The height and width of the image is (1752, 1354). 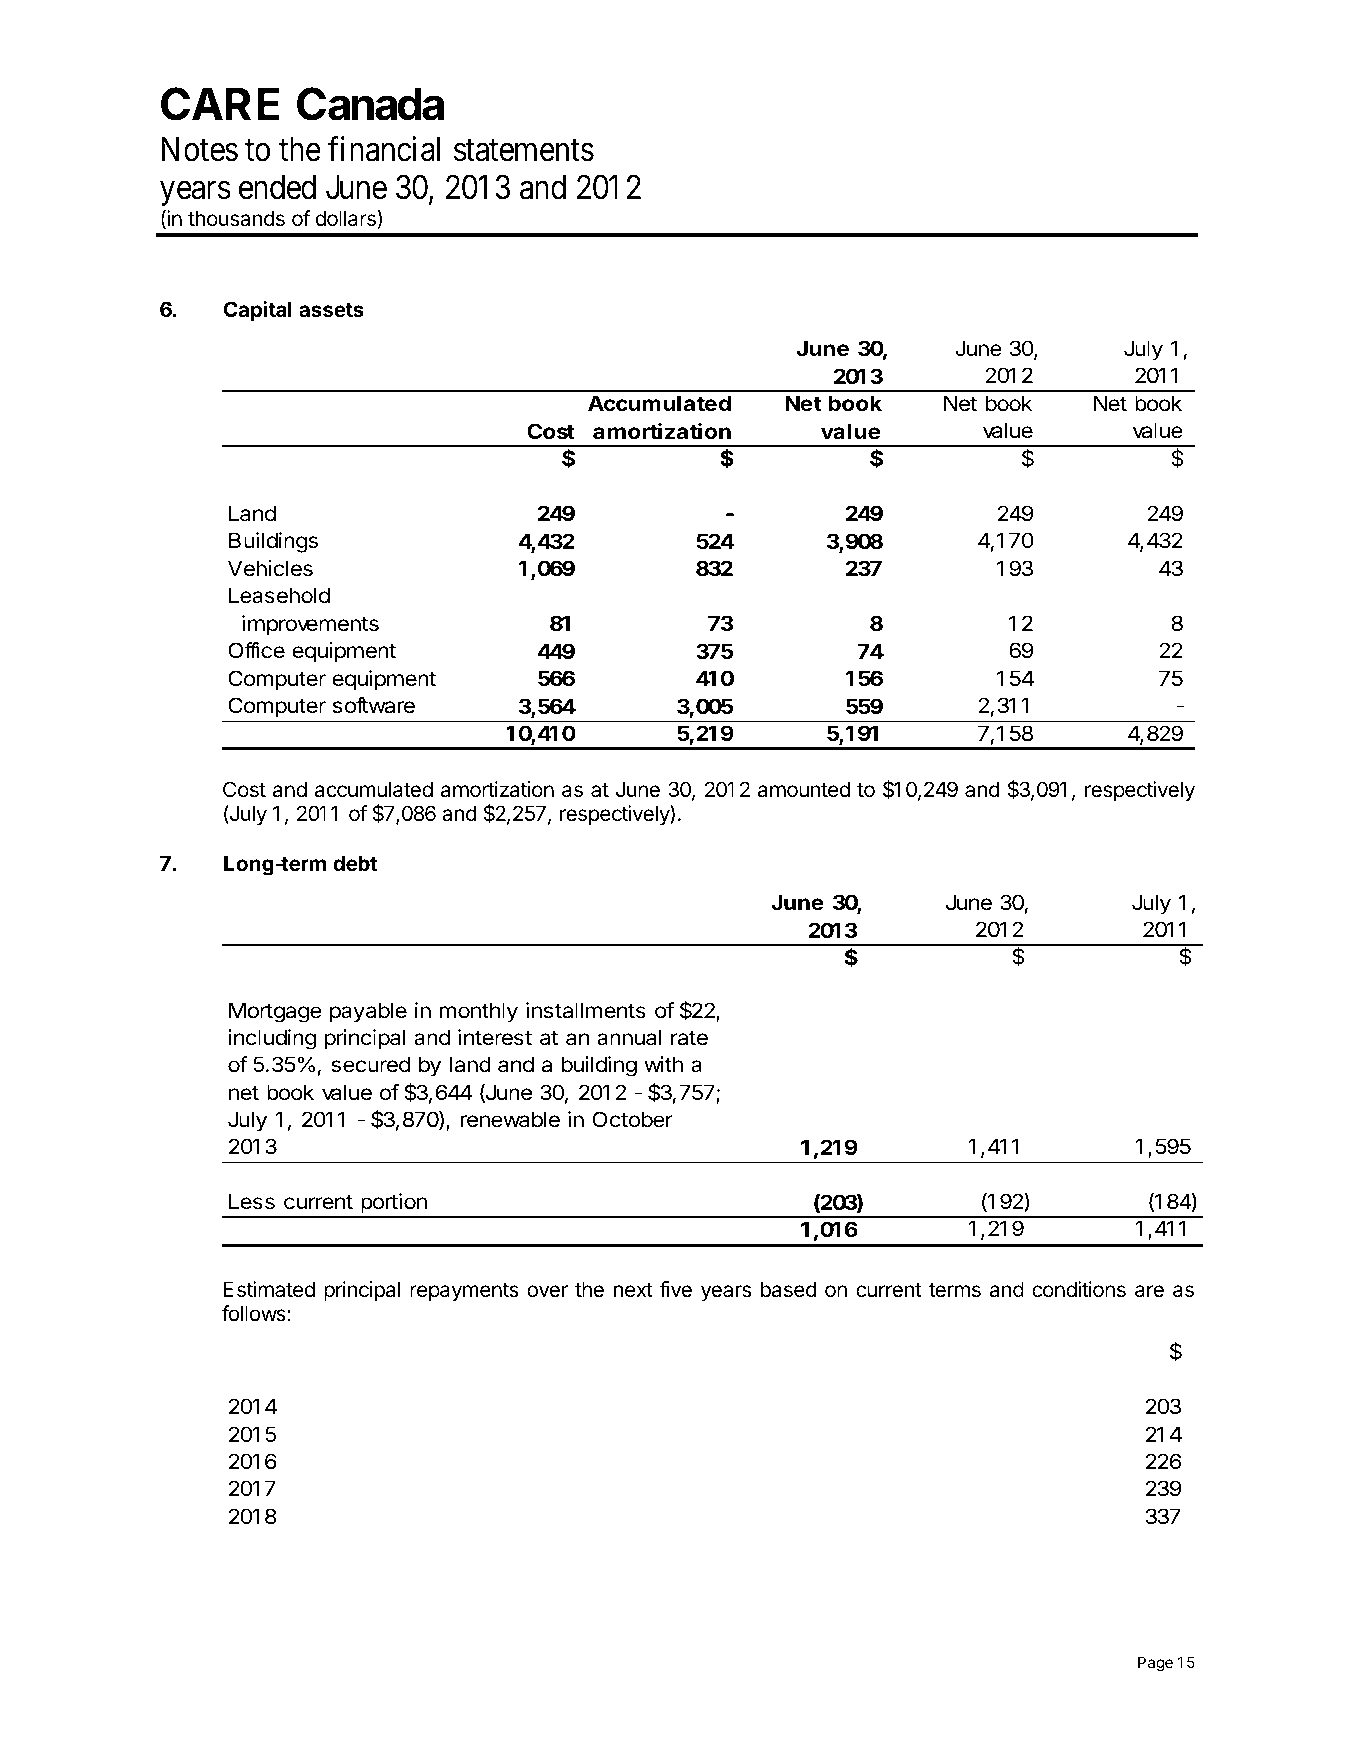 What do you see at coordinates (355, 863) in the image?
I see `debt` at bounding box center [355, 863].
